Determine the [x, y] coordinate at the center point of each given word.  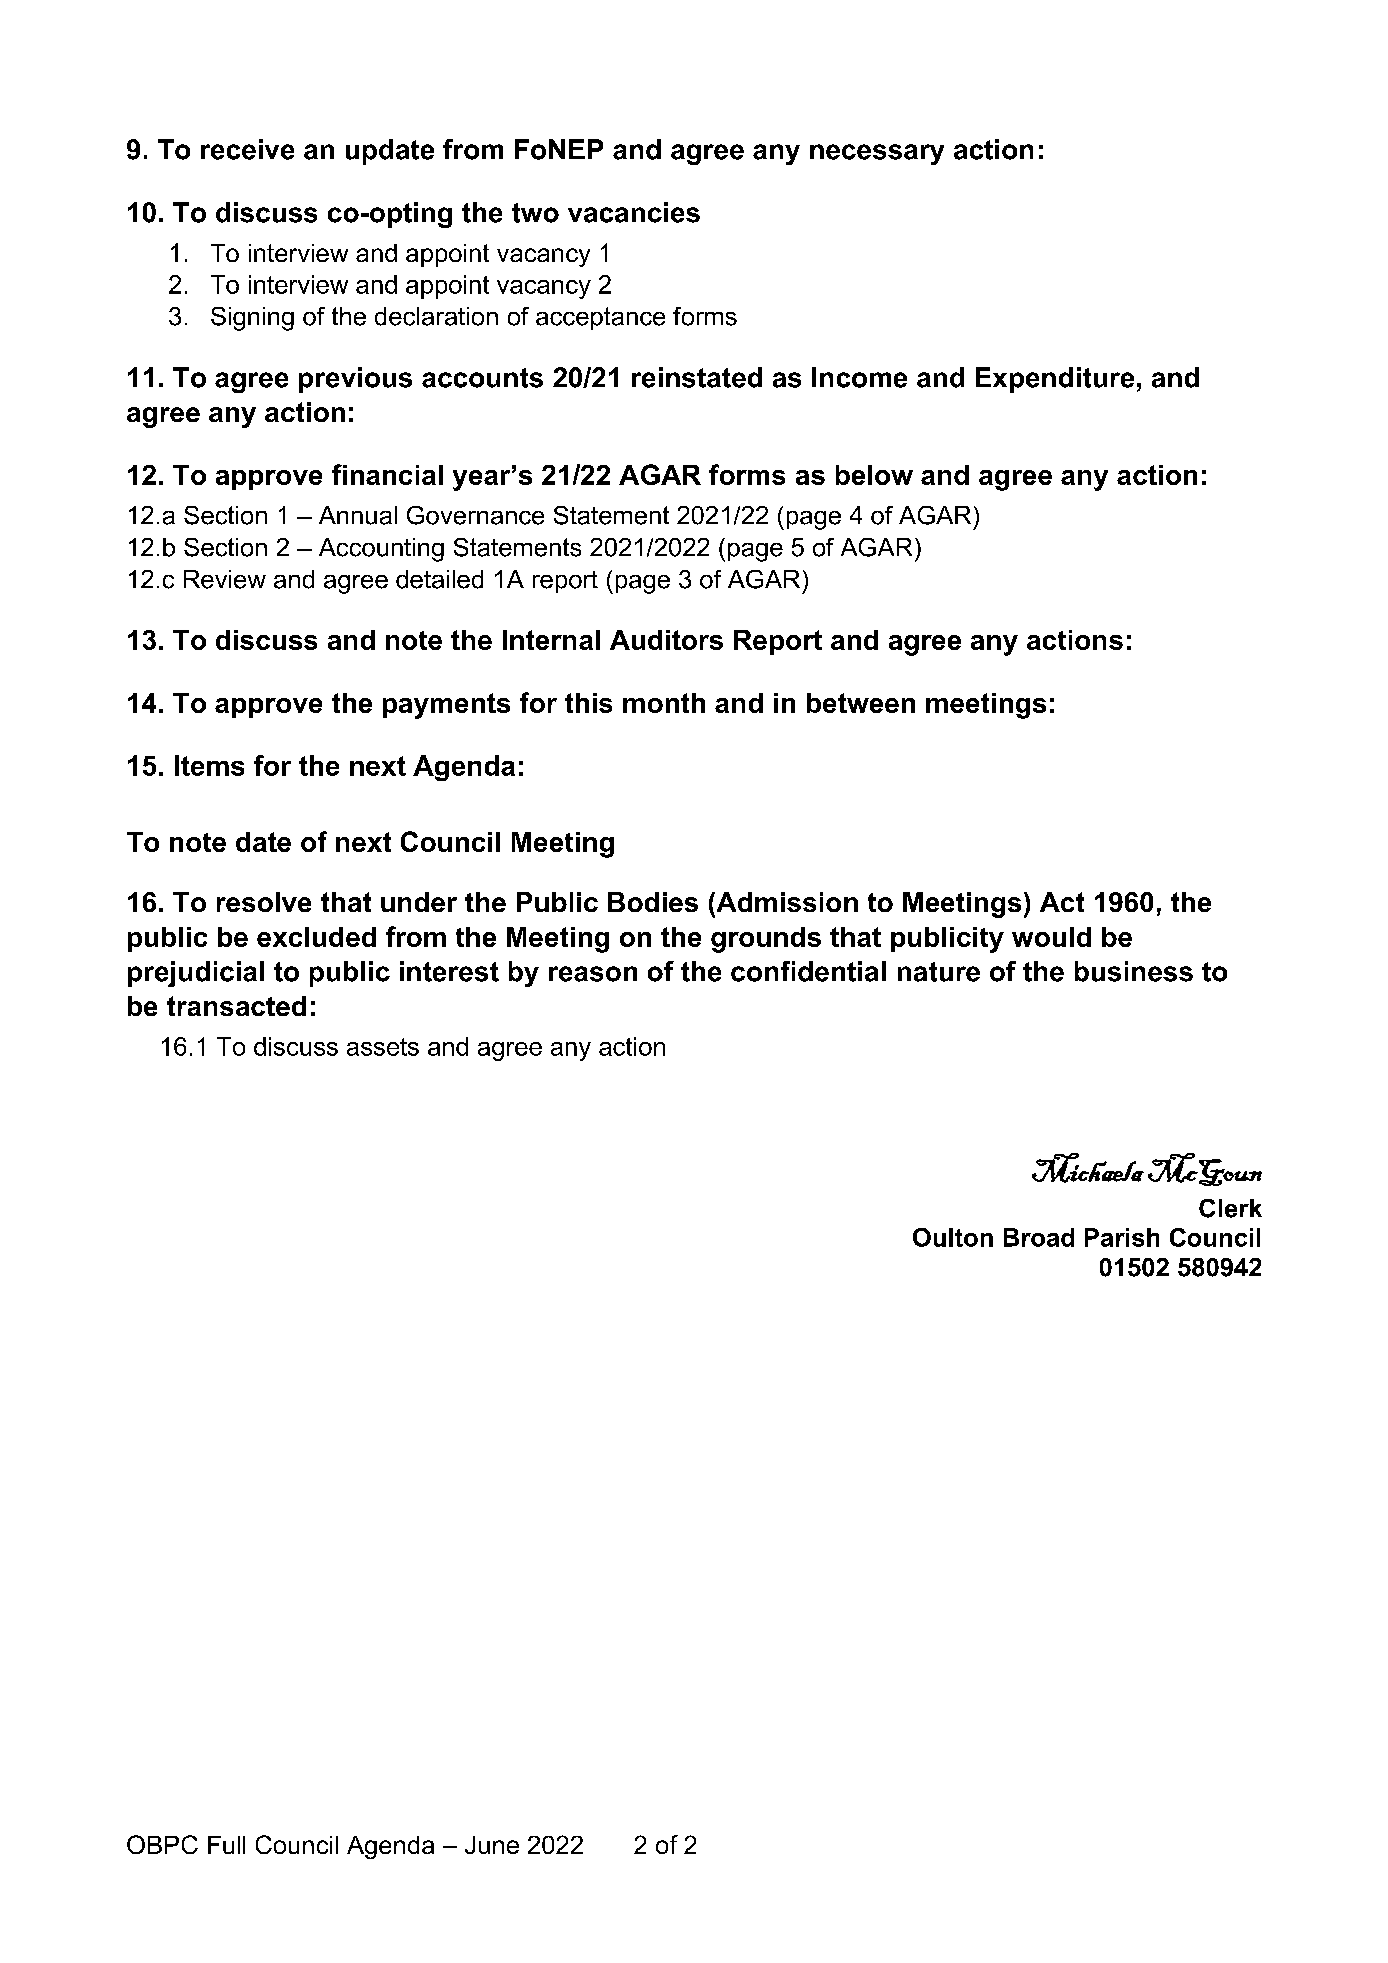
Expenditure [1055, 380]
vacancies [634, 212]
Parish [1122, 1237]
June [492, 1845]
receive [247, 149]
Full [226, 1845]
